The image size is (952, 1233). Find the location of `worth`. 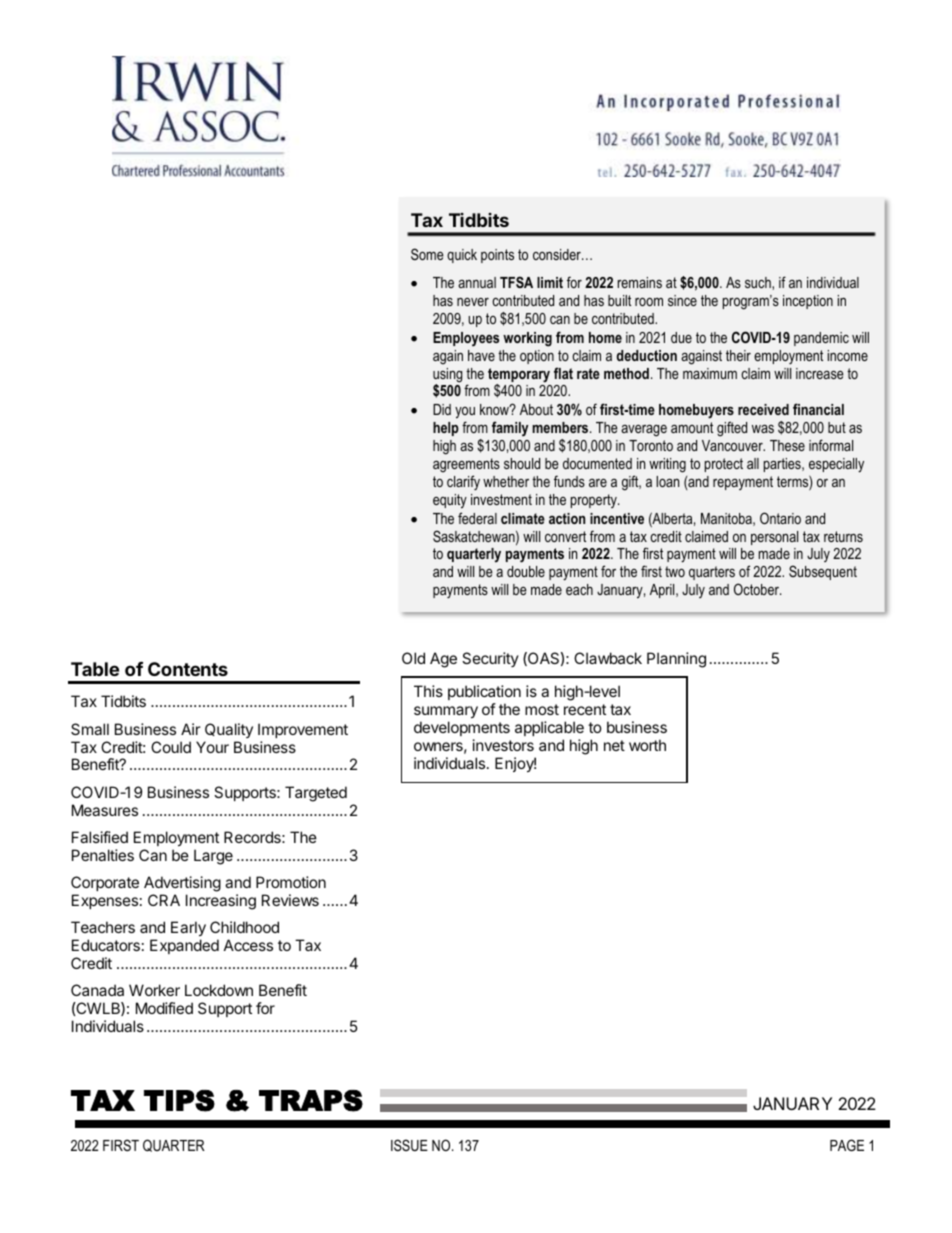

worth is located at coordinates (647, 745).
